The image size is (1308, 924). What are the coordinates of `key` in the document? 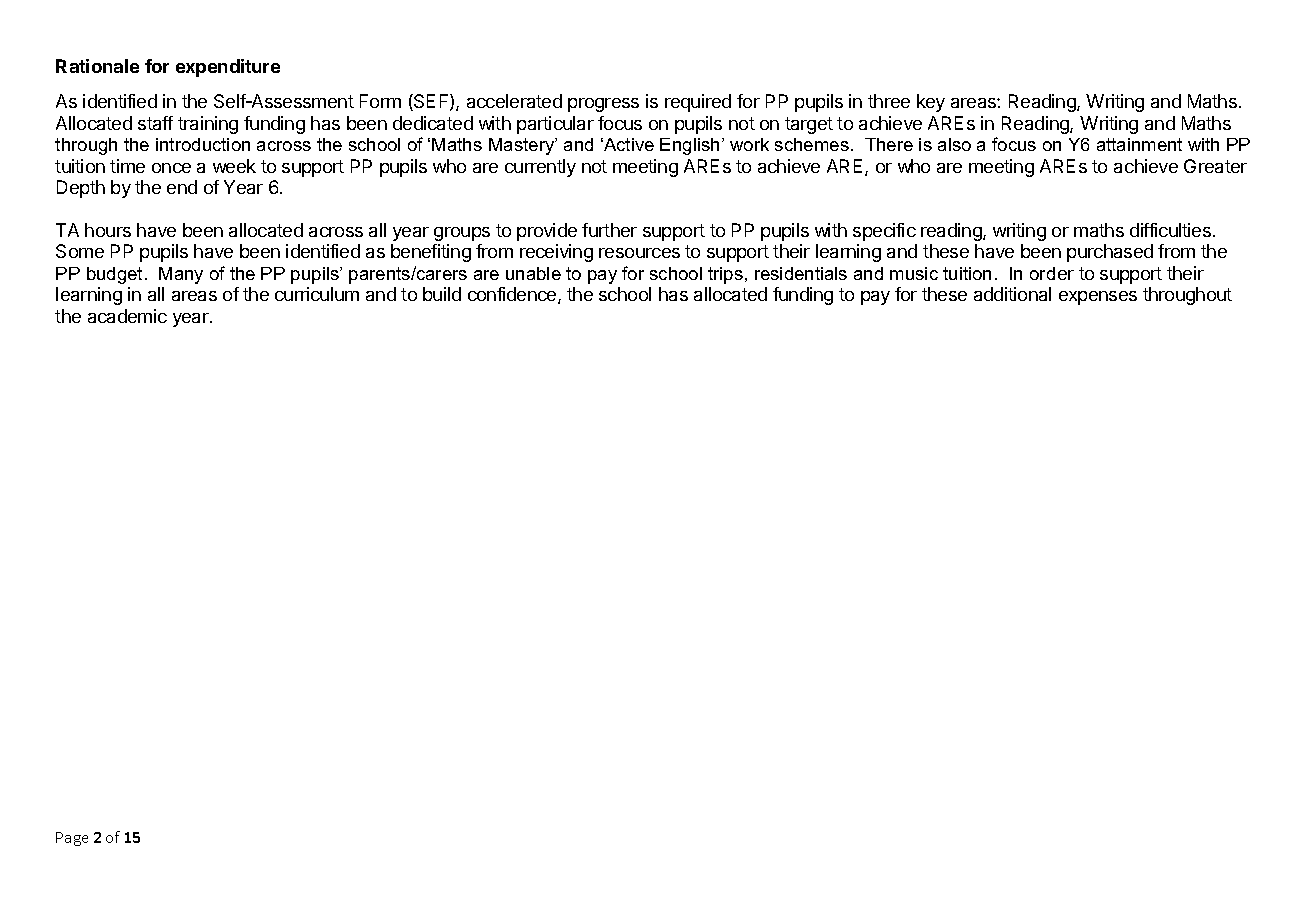 It's located at (931, 103).
